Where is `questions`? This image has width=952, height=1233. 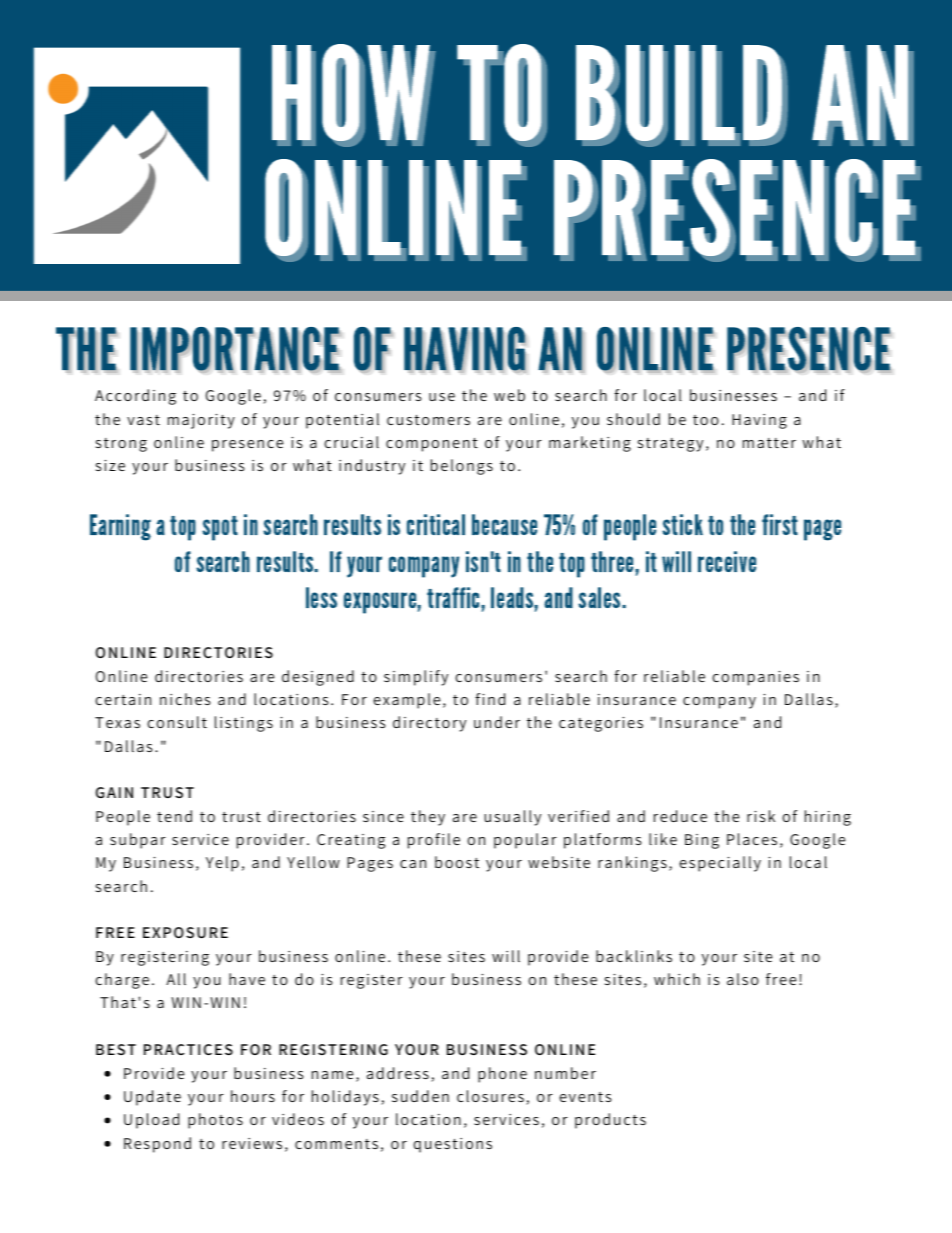 questions is located at coordinates (453, 1145).
